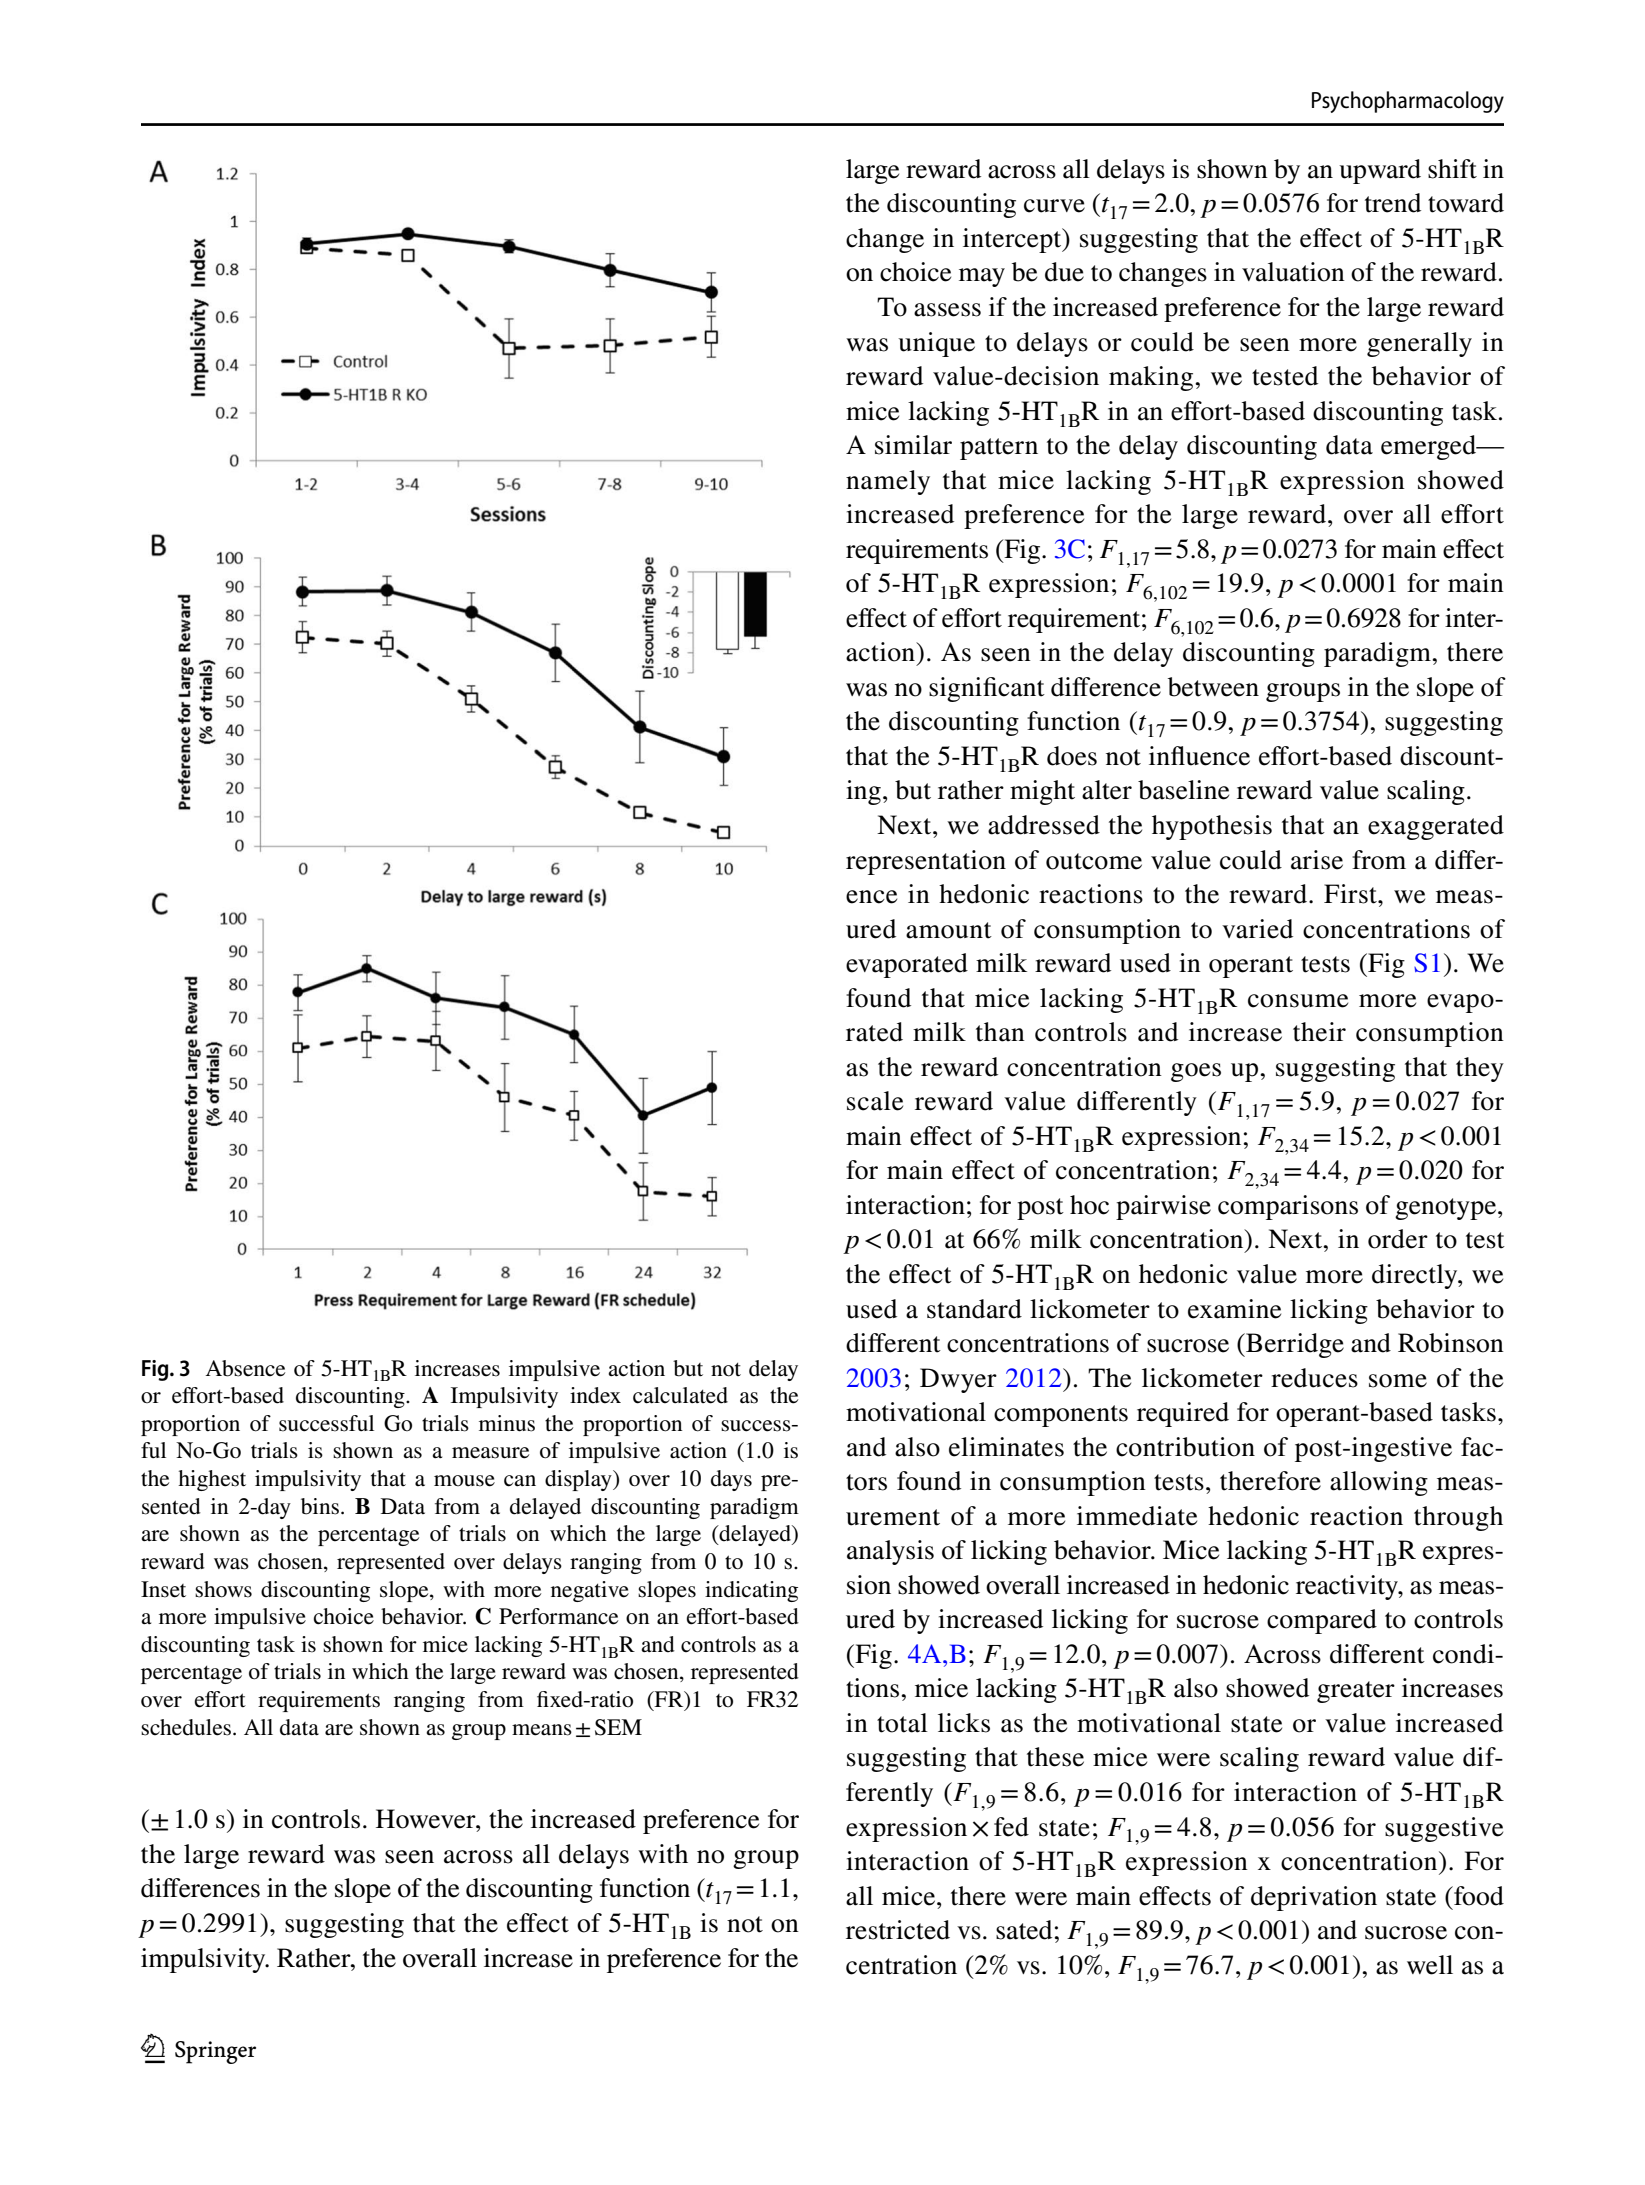 The height and width of the screenshot is (2185, 1645). I want to click on minus, so click(507, 1423).
